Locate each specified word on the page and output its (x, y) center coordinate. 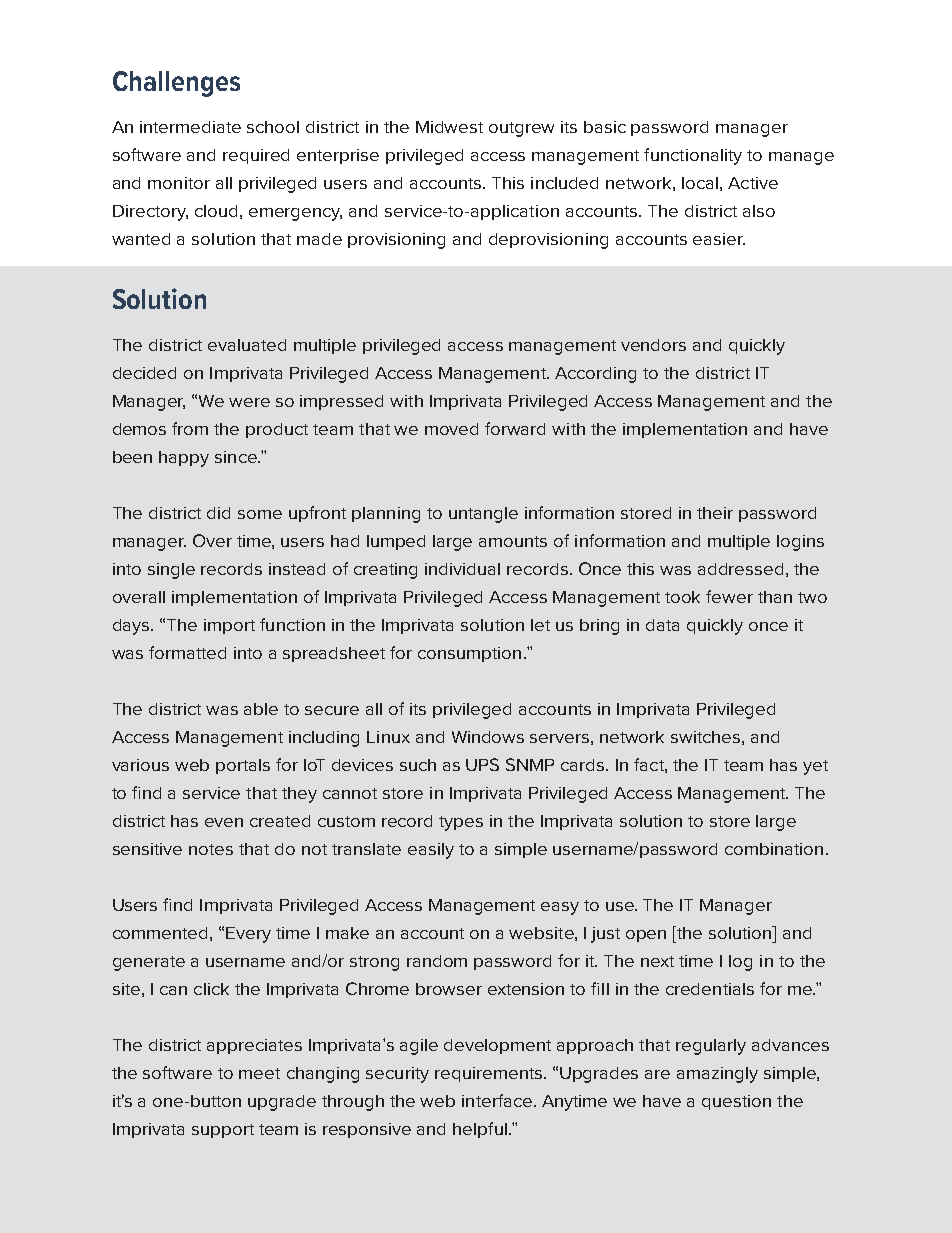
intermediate (190, 127)
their (715, 513)
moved (451, 429)
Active (753, 183)
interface (497, 1100)
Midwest (449, 127)
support (223, 1131)
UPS (482, 764)
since (237, 457)
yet (815, 767)
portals (243, 766)
